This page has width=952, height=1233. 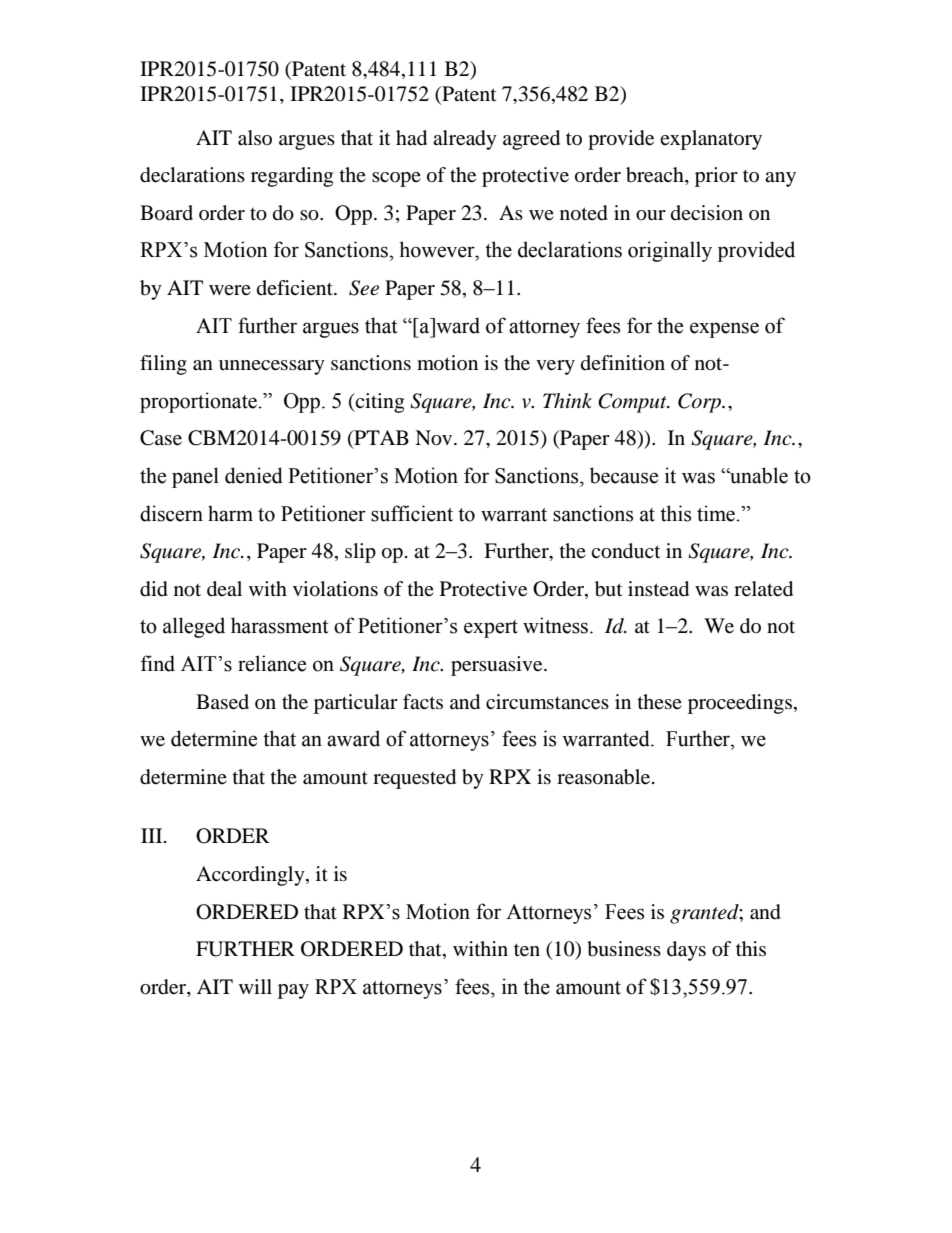 What do you see at coordinates (624, 949) in the page?
I see `business` at bounding box center [624, 949].
